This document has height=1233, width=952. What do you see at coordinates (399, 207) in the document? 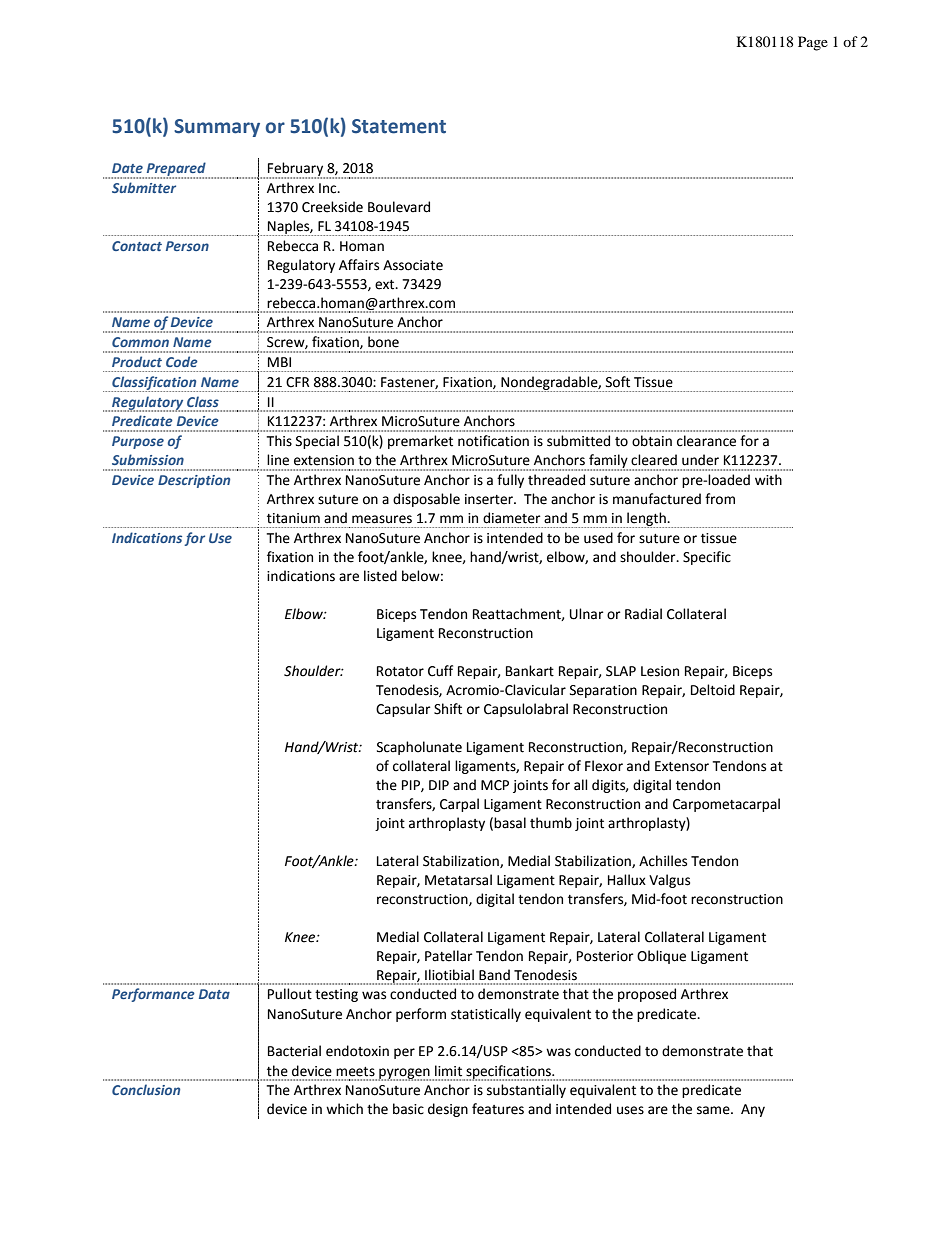
I see `Boulevard` at bounding box center [399, 207].
